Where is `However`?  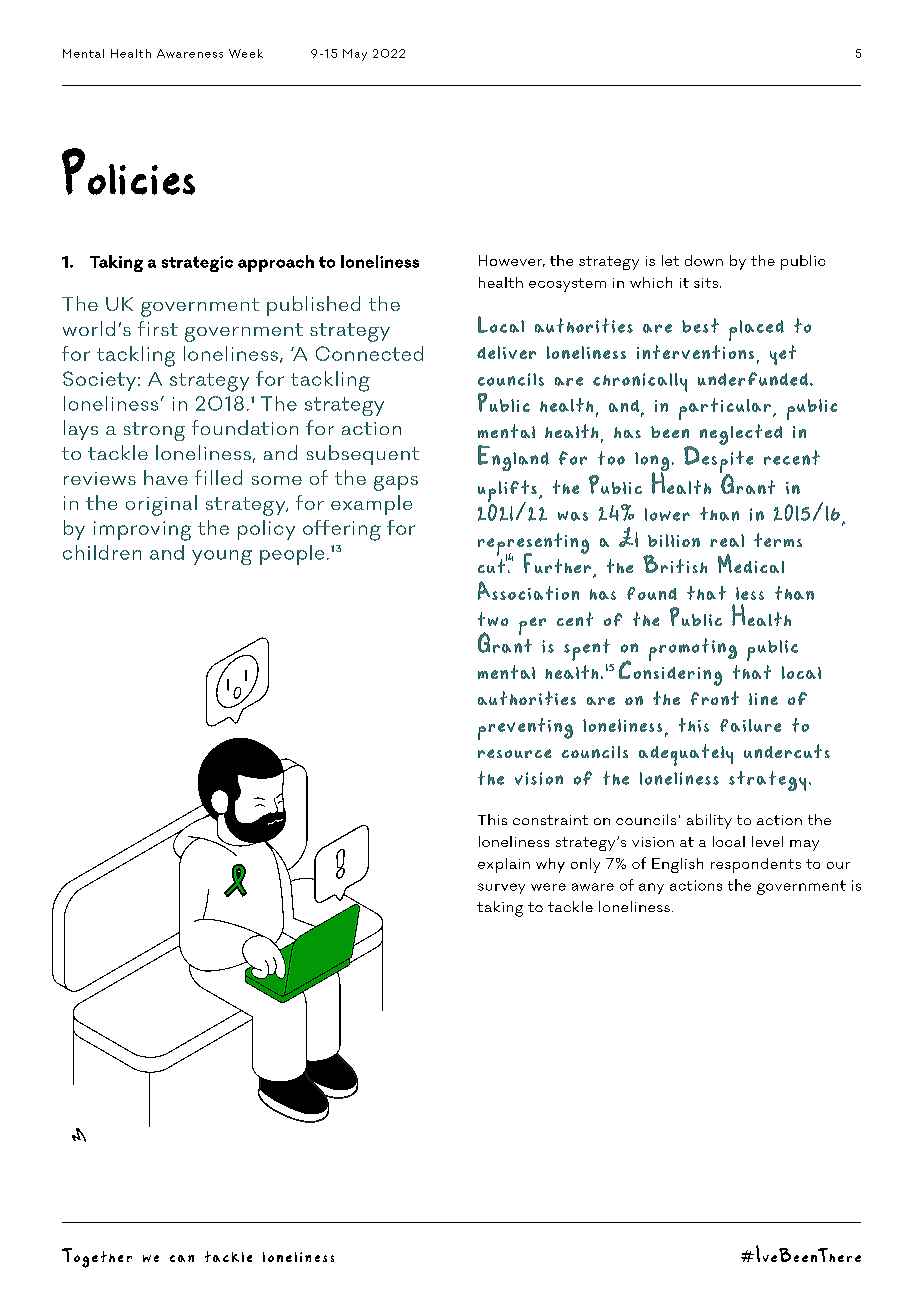
However is located at coordinates (512, 261).
